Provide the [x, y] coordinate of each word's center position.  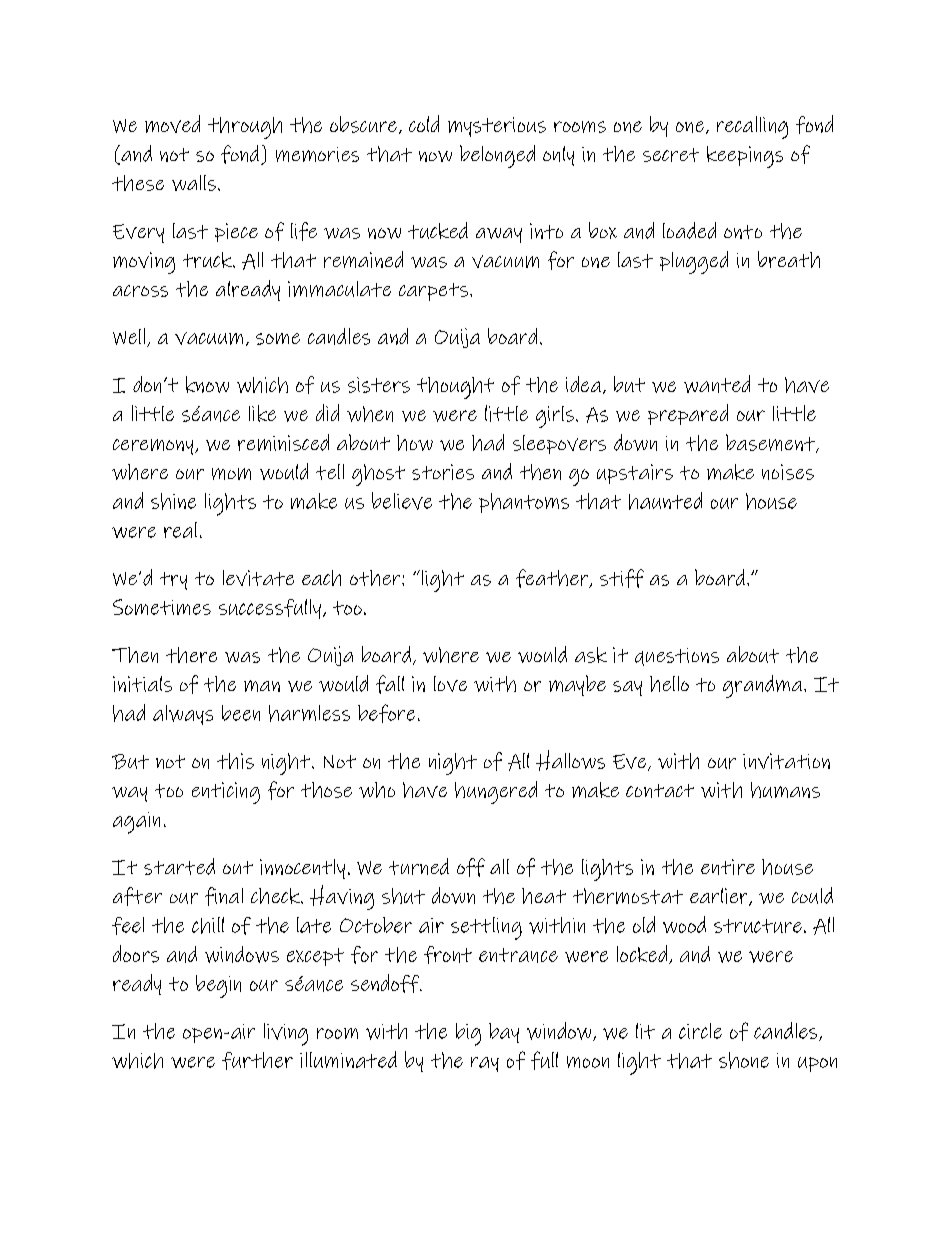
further [257, 1061]
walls [194, 183]
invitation [786, 761]
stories [443, 472]
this [235, 761]
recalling [752, 127]
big [468, 1034]
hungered [496, 792]
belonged [497, 156]
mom [231, 474]
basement [771, 443]
